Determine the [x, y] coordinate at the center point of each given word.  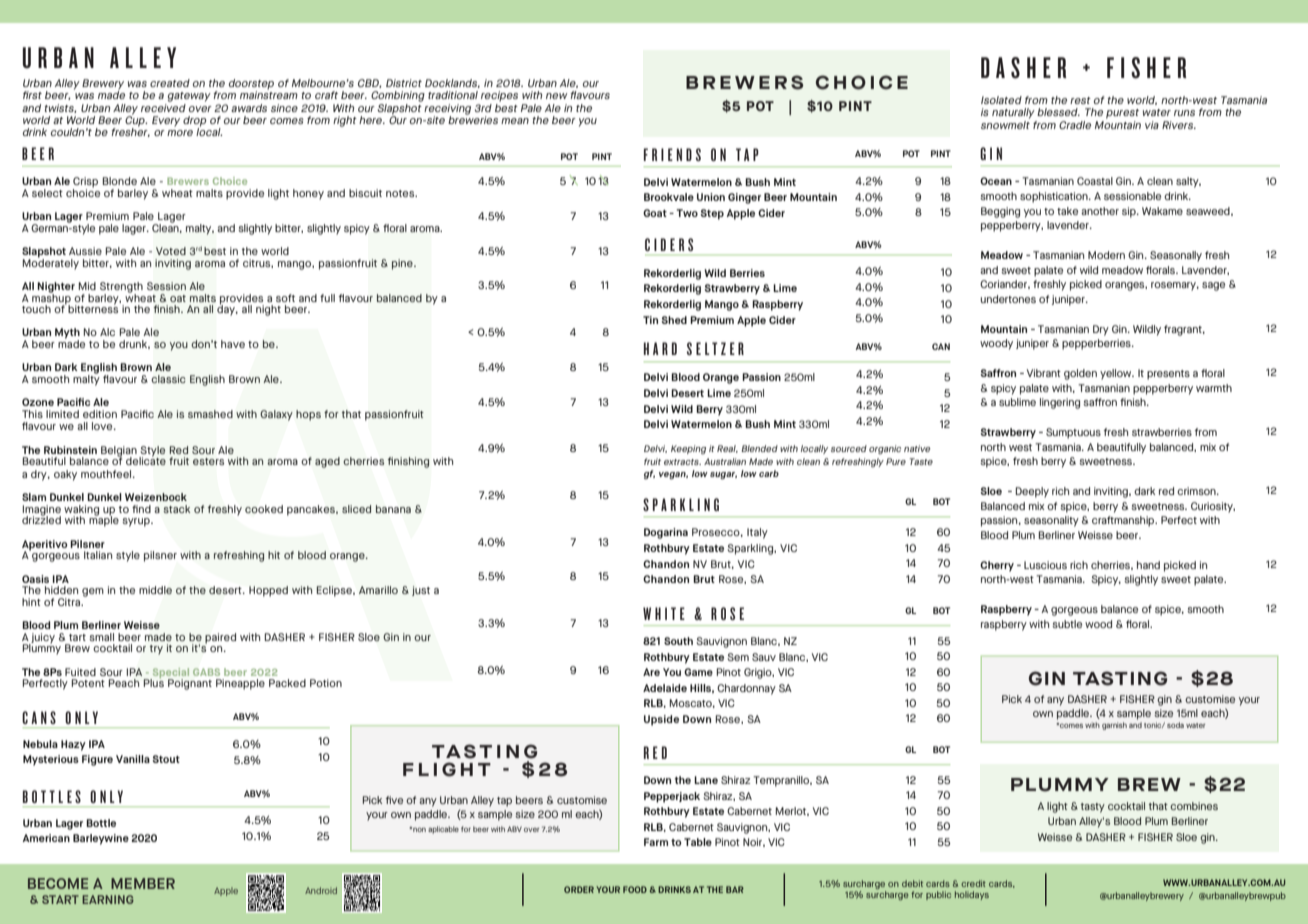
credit [973, 883]
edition [100, 414]
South [678, 641]
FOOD [635, 889]
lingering [1060, 403]
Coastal [1095, 181]
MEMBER [143, 883]
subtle [1067, 624]
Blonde [120, 181]
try [156, 650]
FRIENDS [672, 154]
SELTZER [715, 348]
